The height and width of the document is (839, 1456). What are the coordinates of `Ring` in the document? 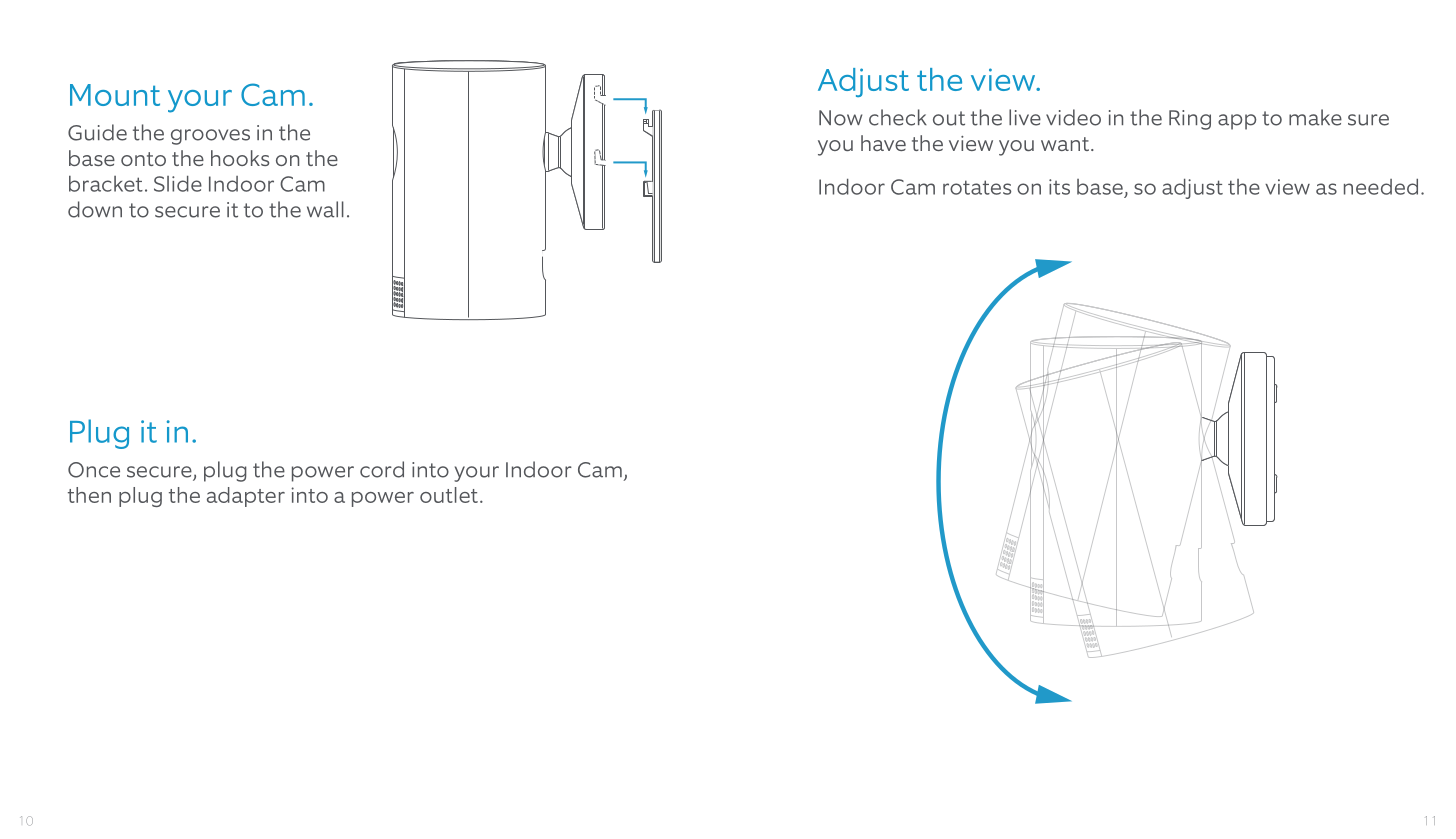 It's located at (1190, 120).
